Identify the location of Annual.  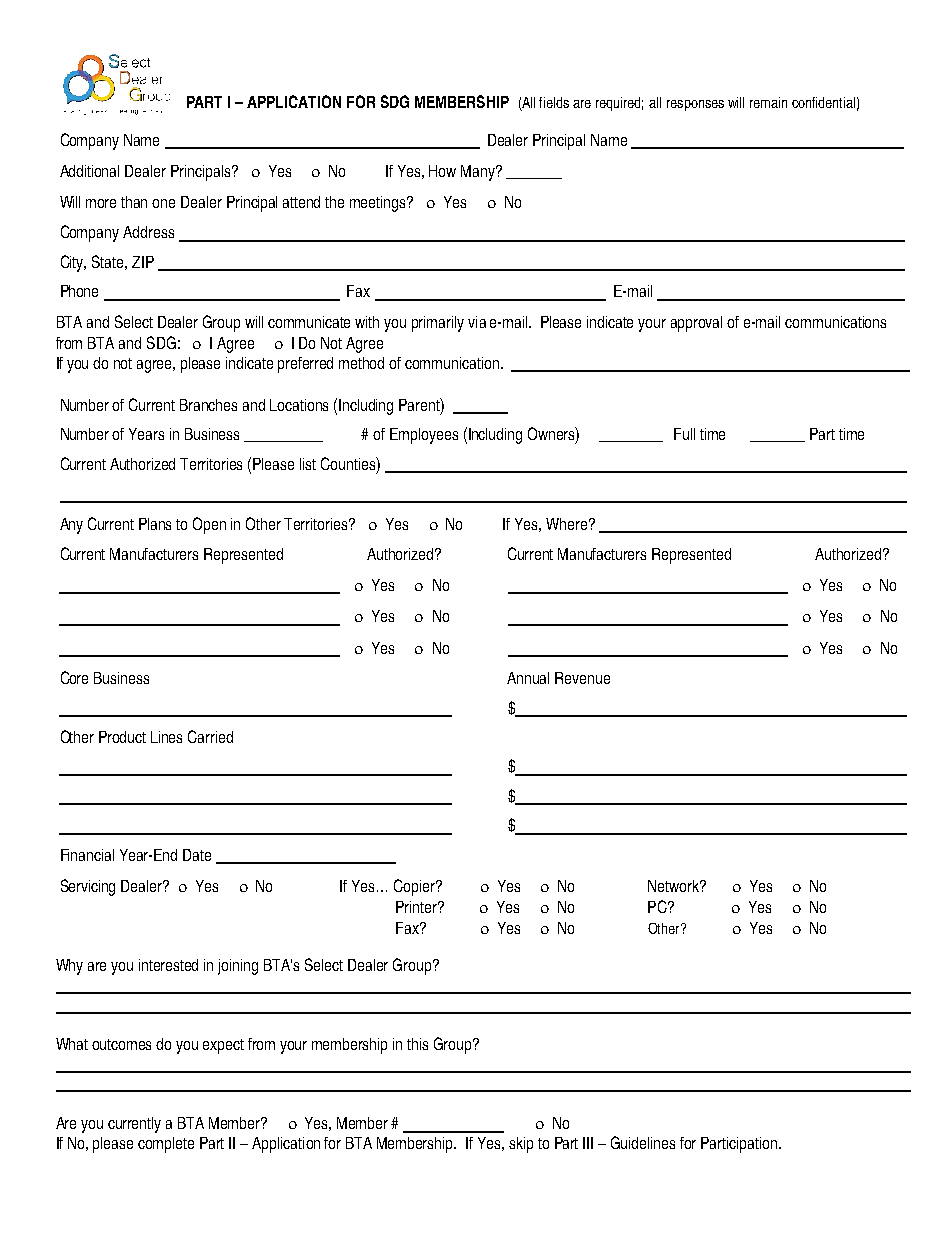
(528, 678).
